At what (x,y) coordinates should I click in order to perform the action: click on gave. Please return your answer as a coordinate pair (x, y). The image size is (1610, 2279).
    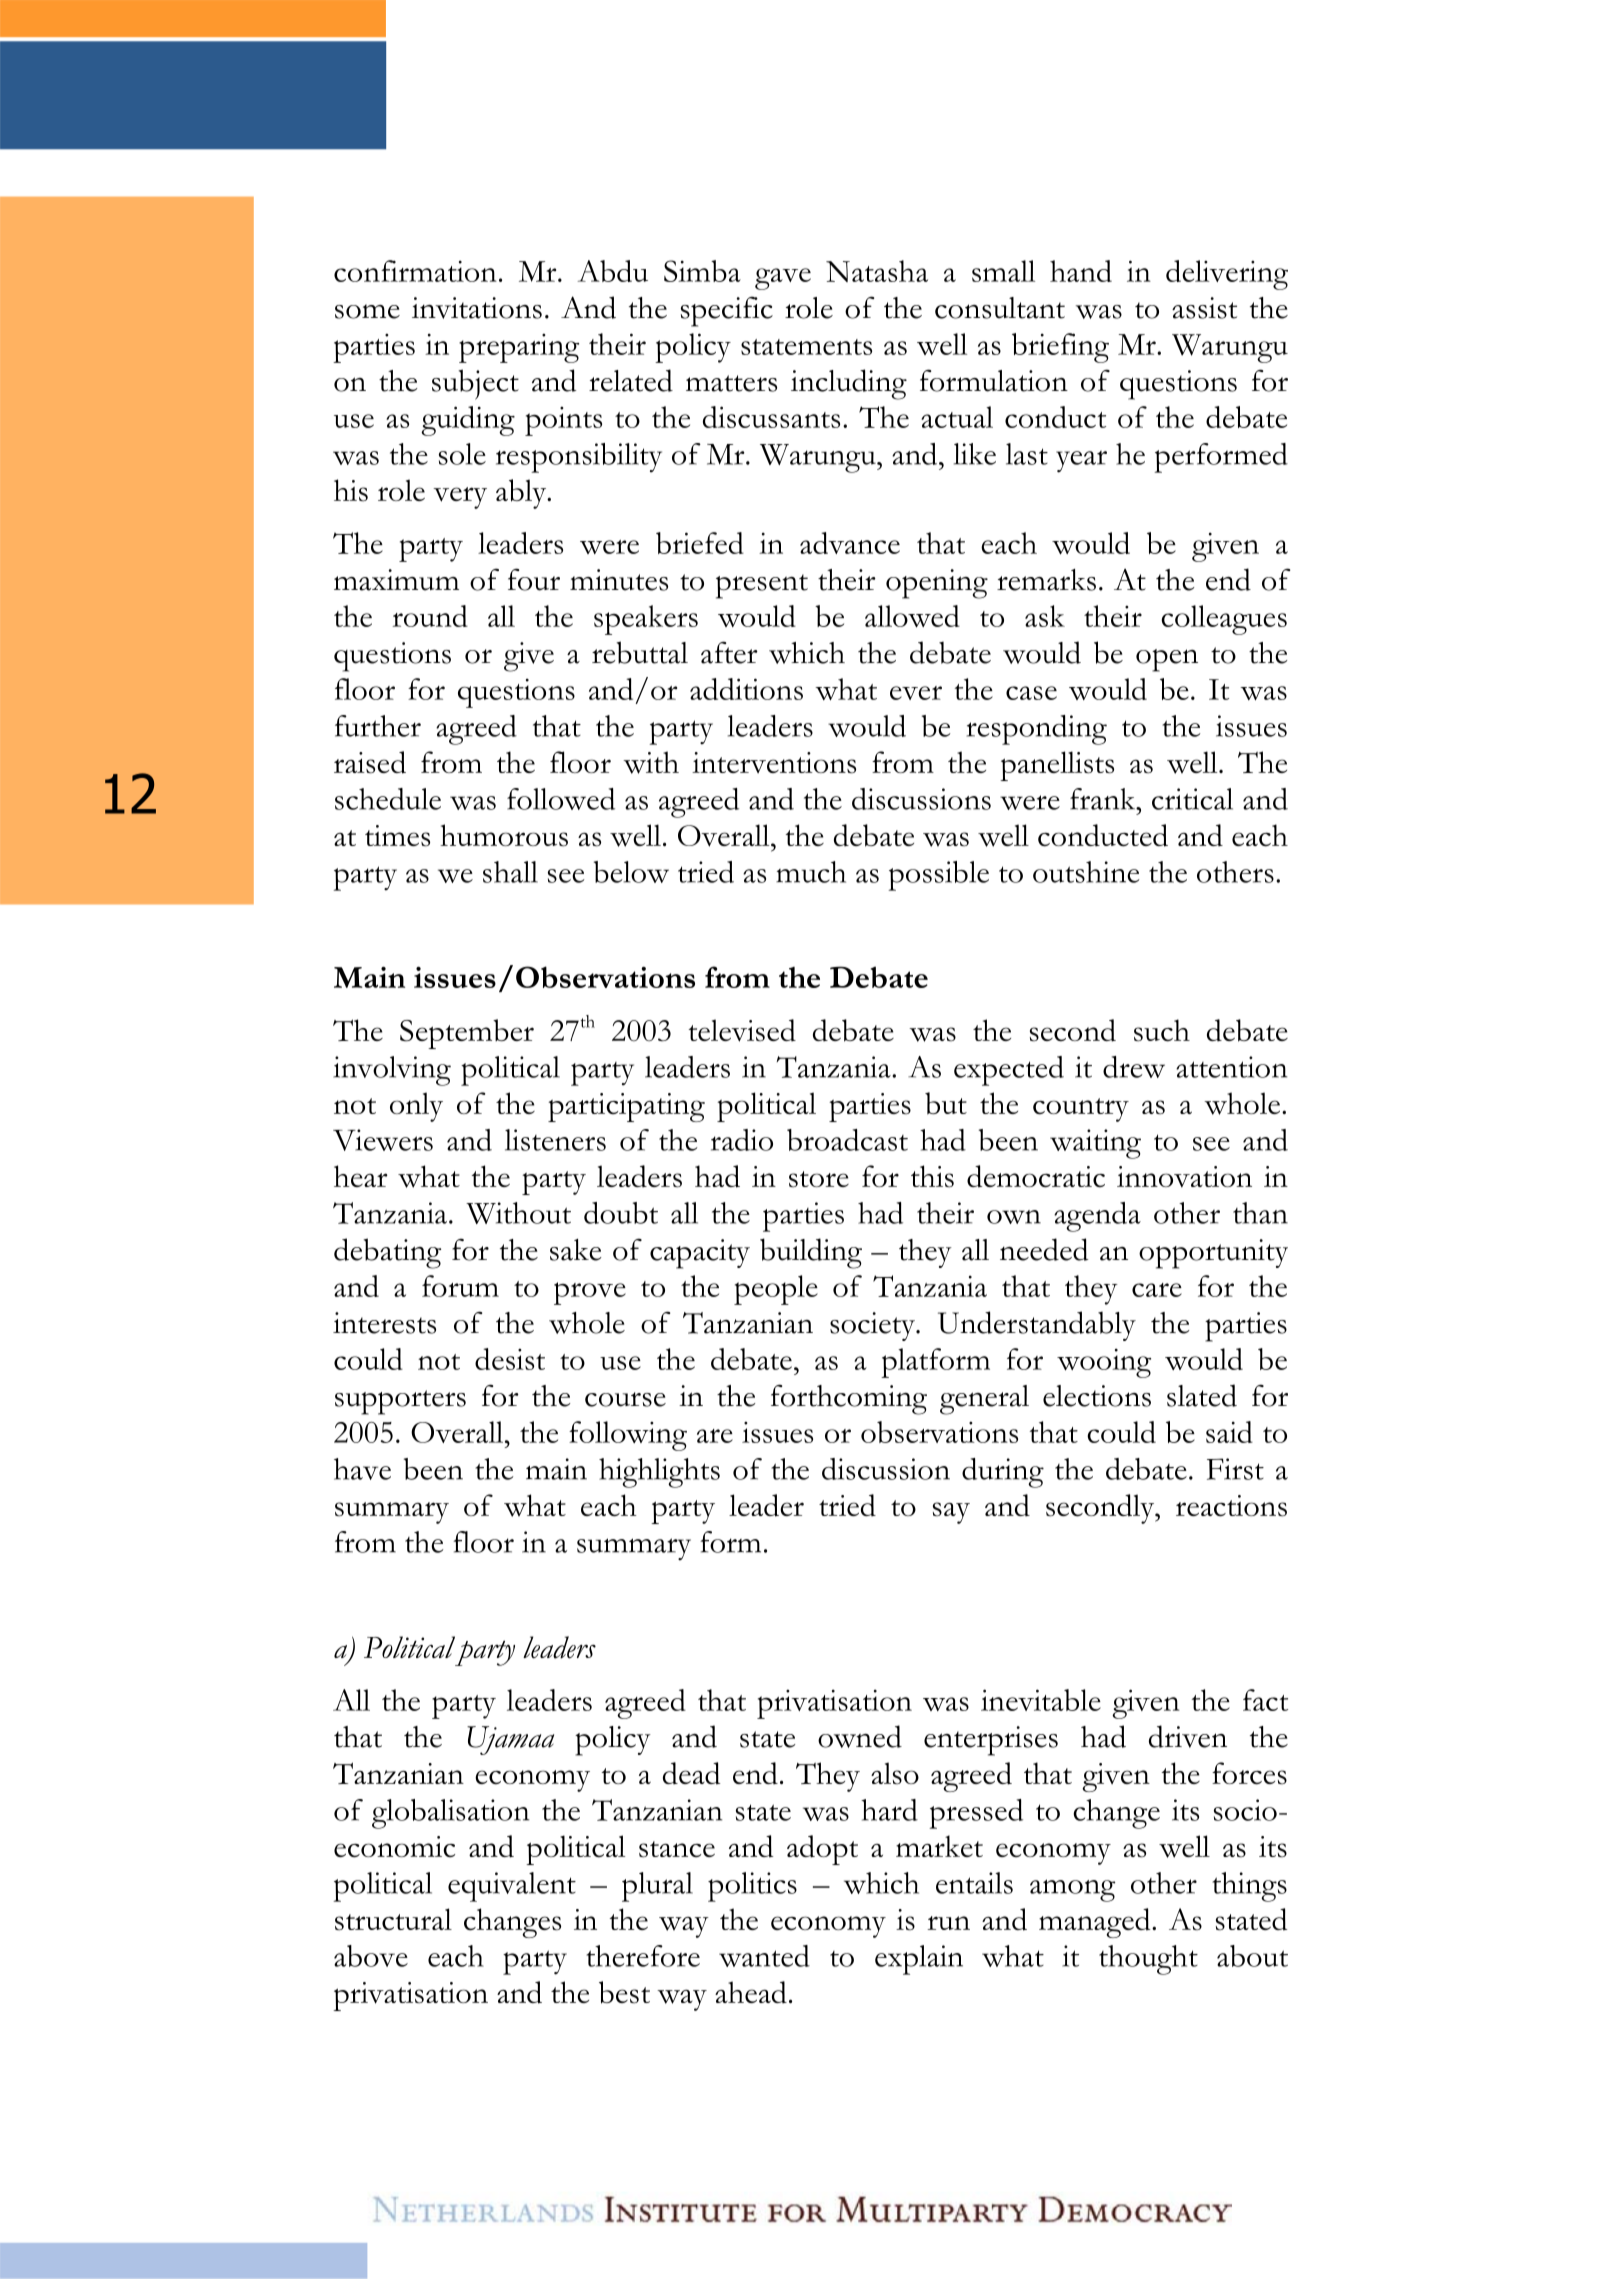
    Looking at the image, I should click on (783, 279).
